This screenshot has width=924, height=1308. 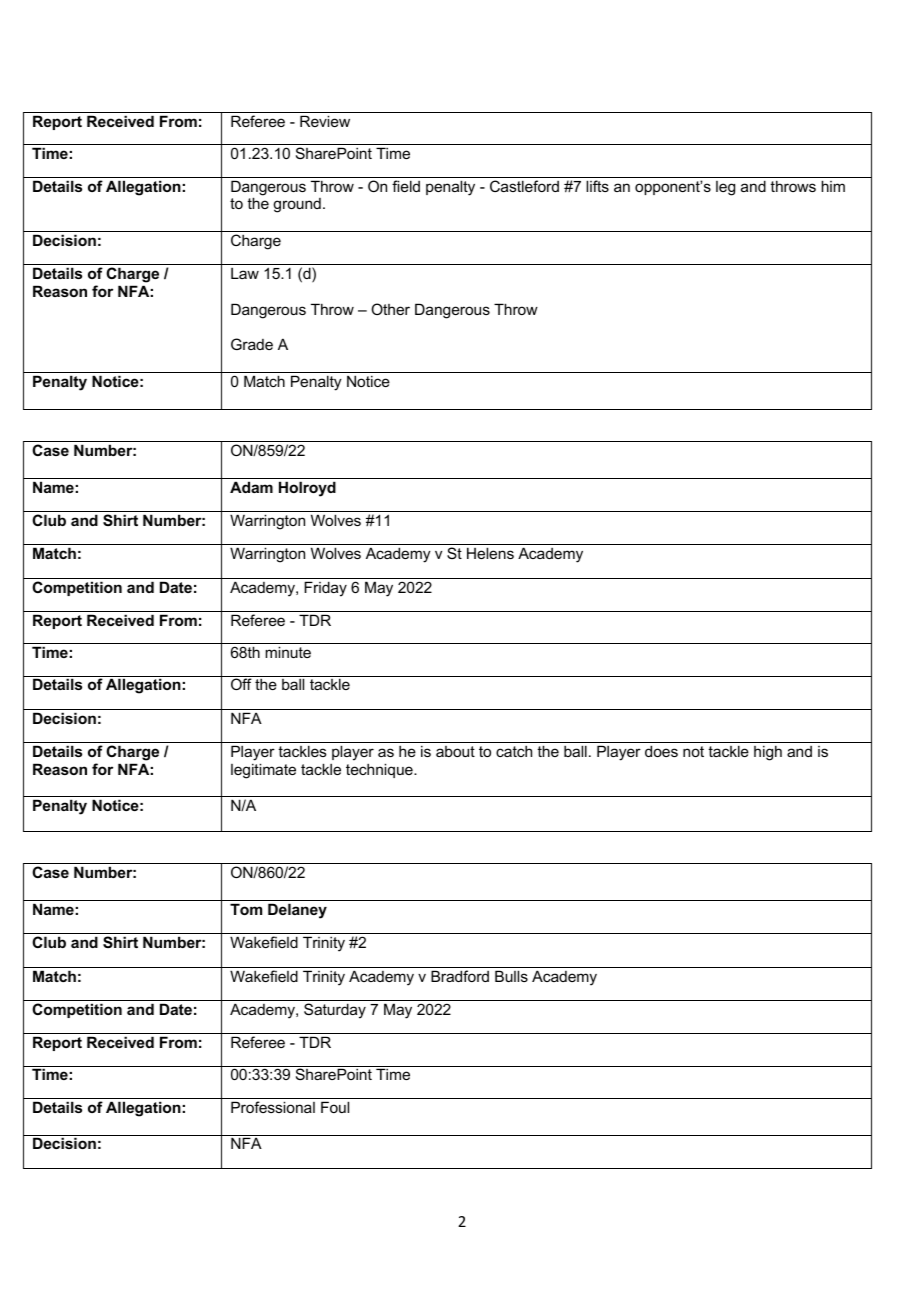 What do you see at coordinates (325, 121) in the screenshot?
I see `Review` at bounding box center [325, 121].
